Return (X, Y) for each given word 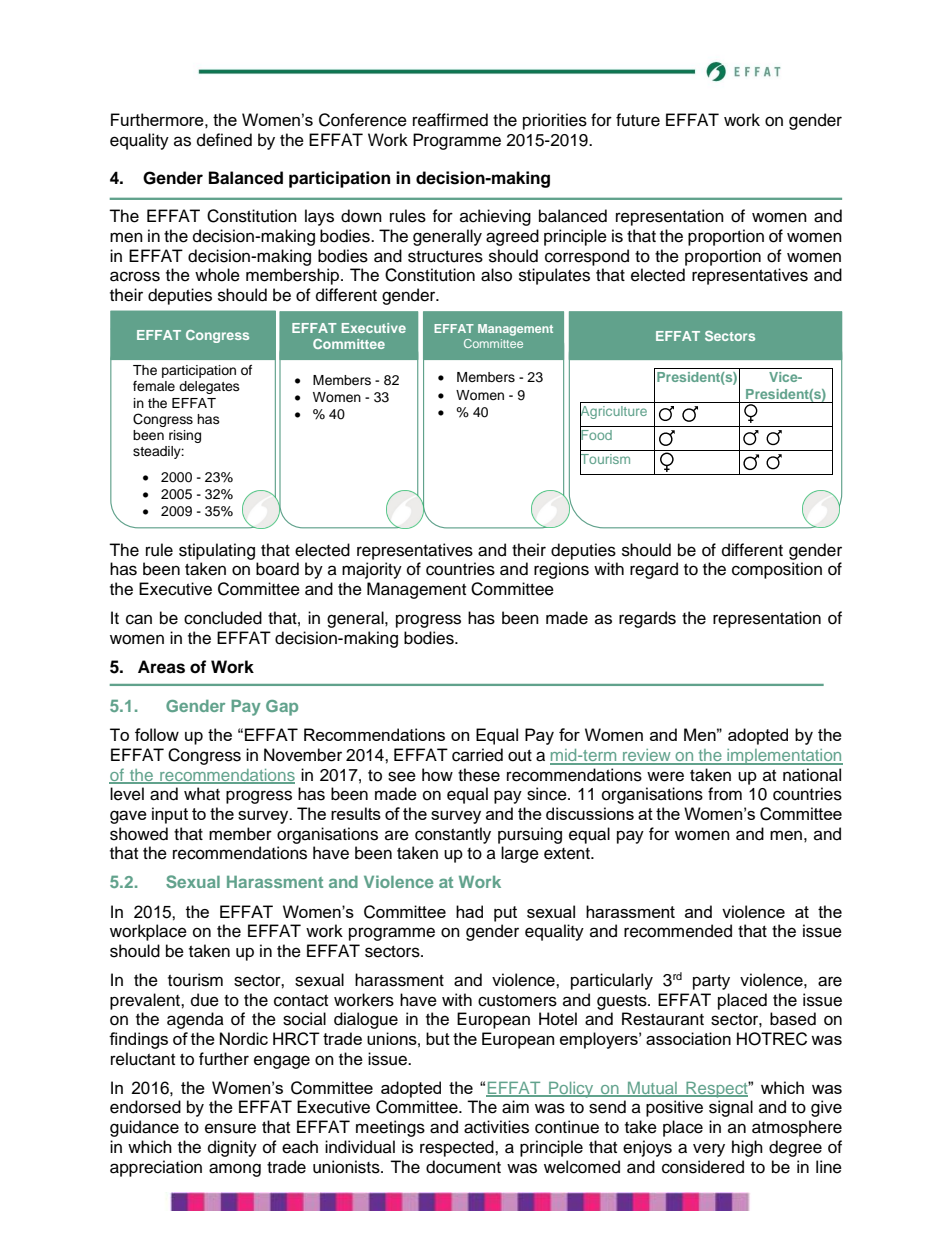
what (202, 794)
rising (185, 436)
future (638, 120)
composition (777, 570)
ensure (230, 1128)
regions (561, 570)
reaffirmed (450, 120)
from (725, 794)
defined (224, 140)
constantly (453, 835)
